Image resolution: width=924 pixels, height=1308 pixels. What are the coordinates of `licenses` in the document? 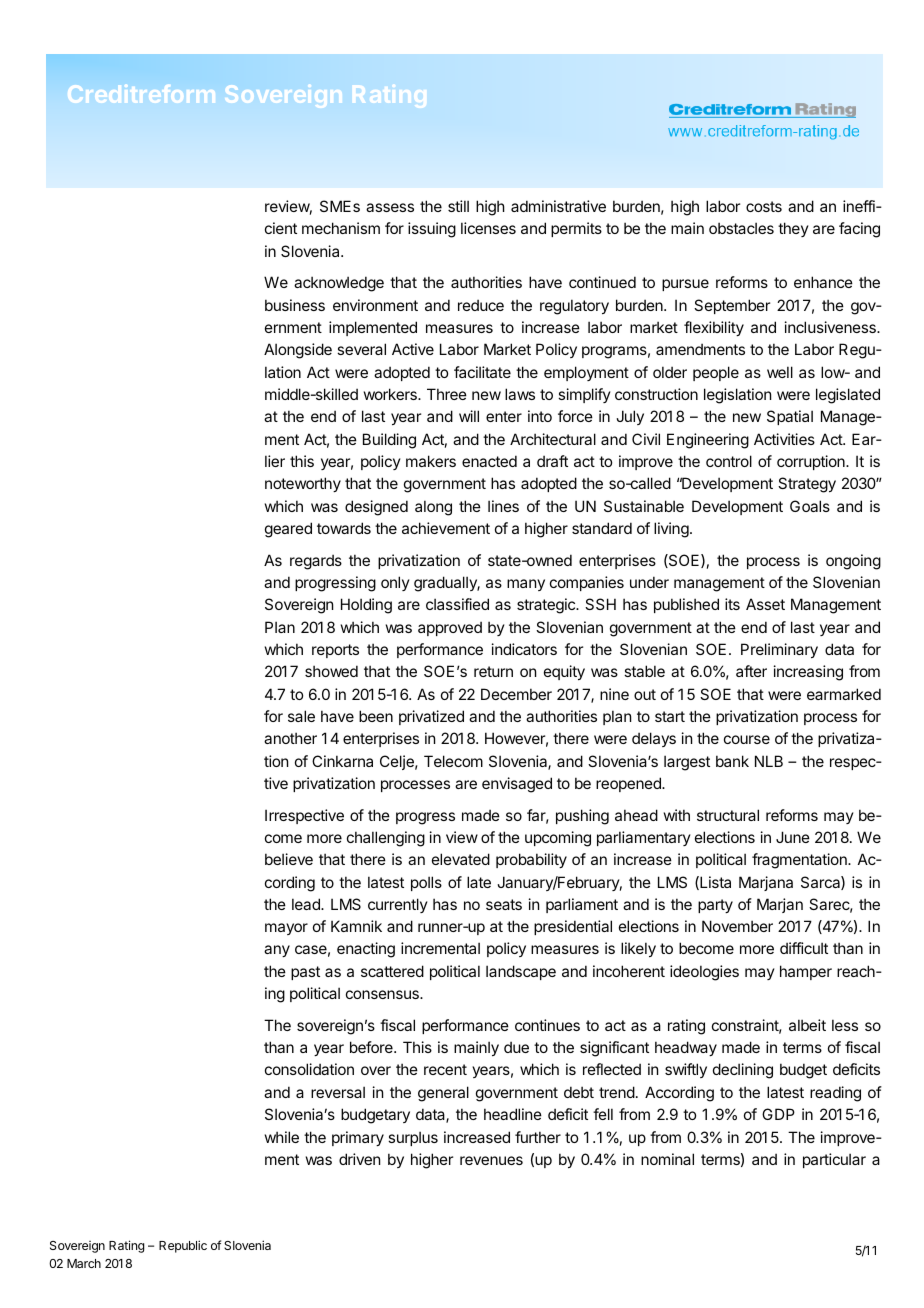 It's located at (488, 228).
